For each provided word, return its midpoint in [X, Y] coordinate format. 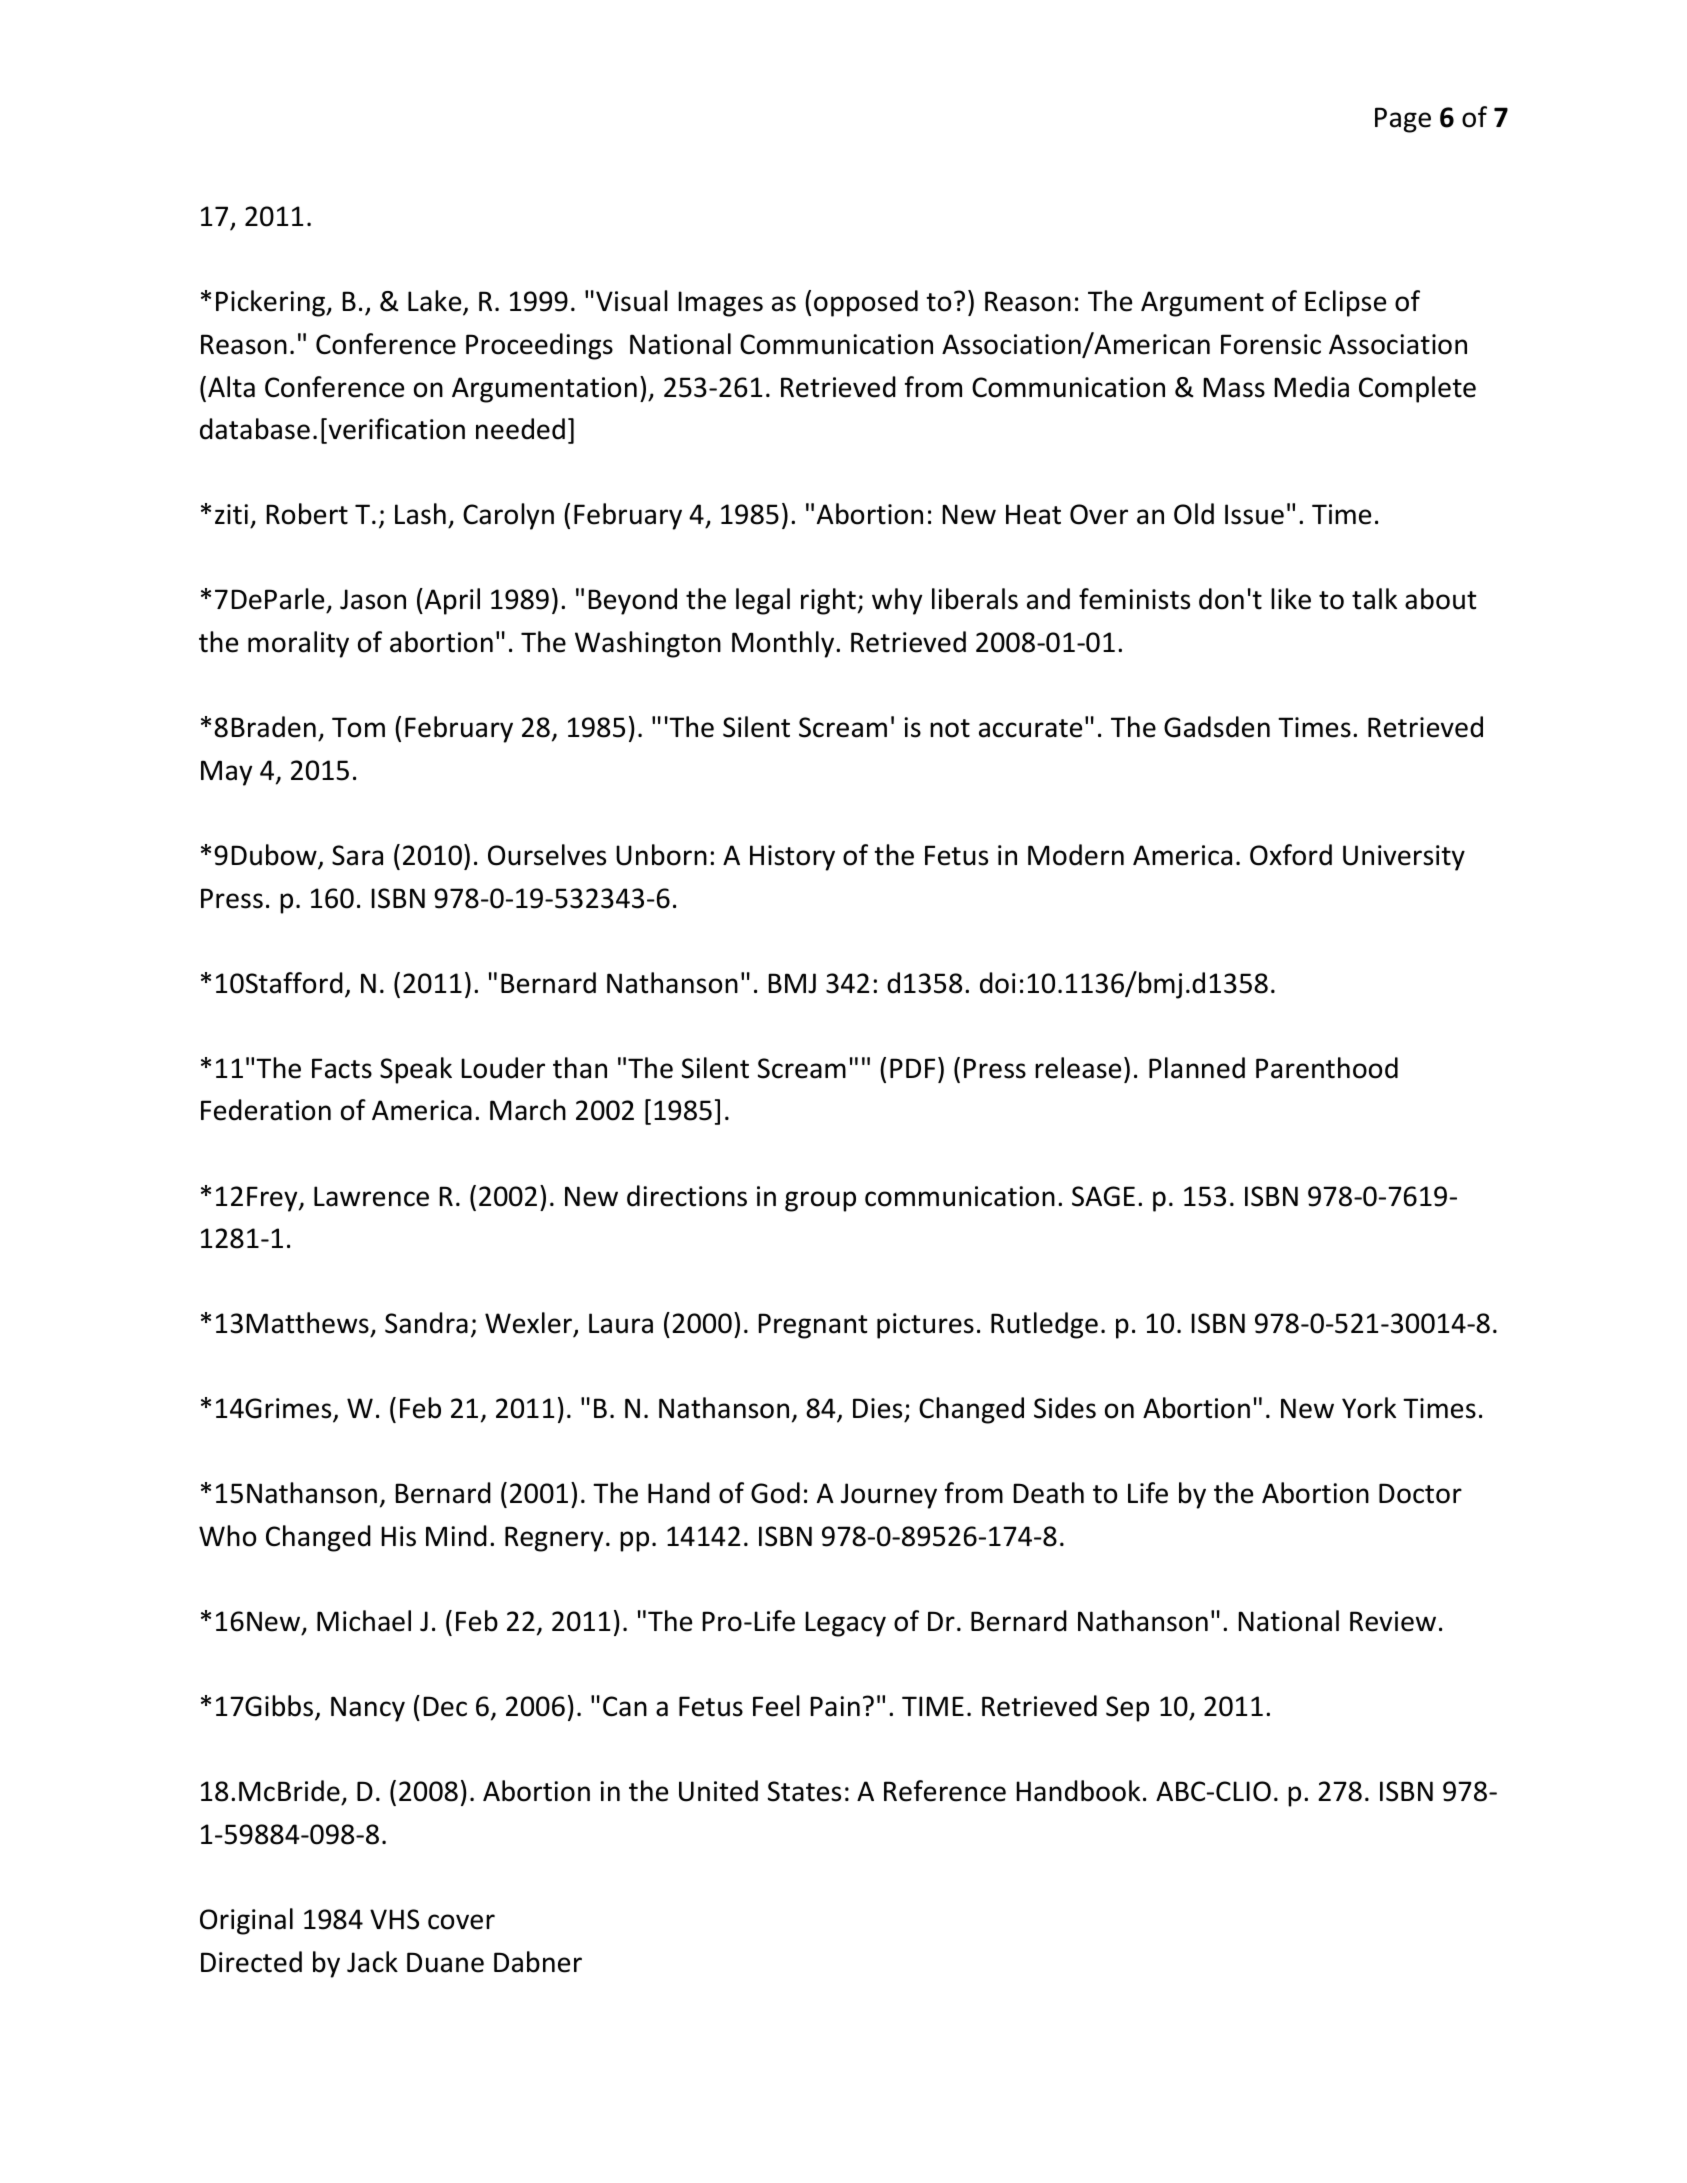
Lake [436, 302]
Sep [1127, 1709]
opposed [866, 303]
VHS [394, 1919]
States [804, 1791]
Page [1403, 120]
